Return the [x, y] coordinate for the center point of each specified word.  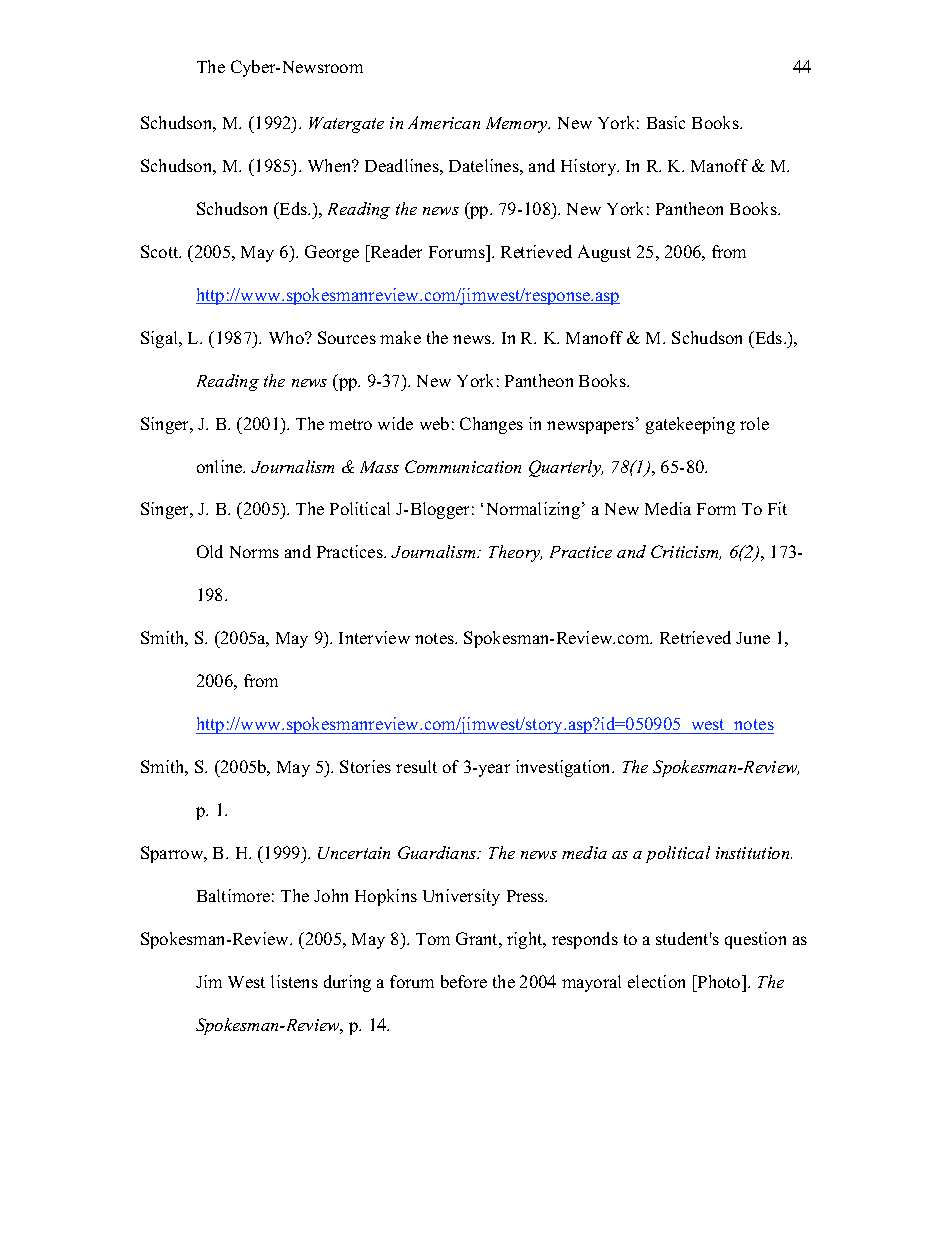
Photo [719, 981]
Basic [666, 122]
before [464, 981]
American [444, 122]
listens [294, 981]
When [331, 165]
